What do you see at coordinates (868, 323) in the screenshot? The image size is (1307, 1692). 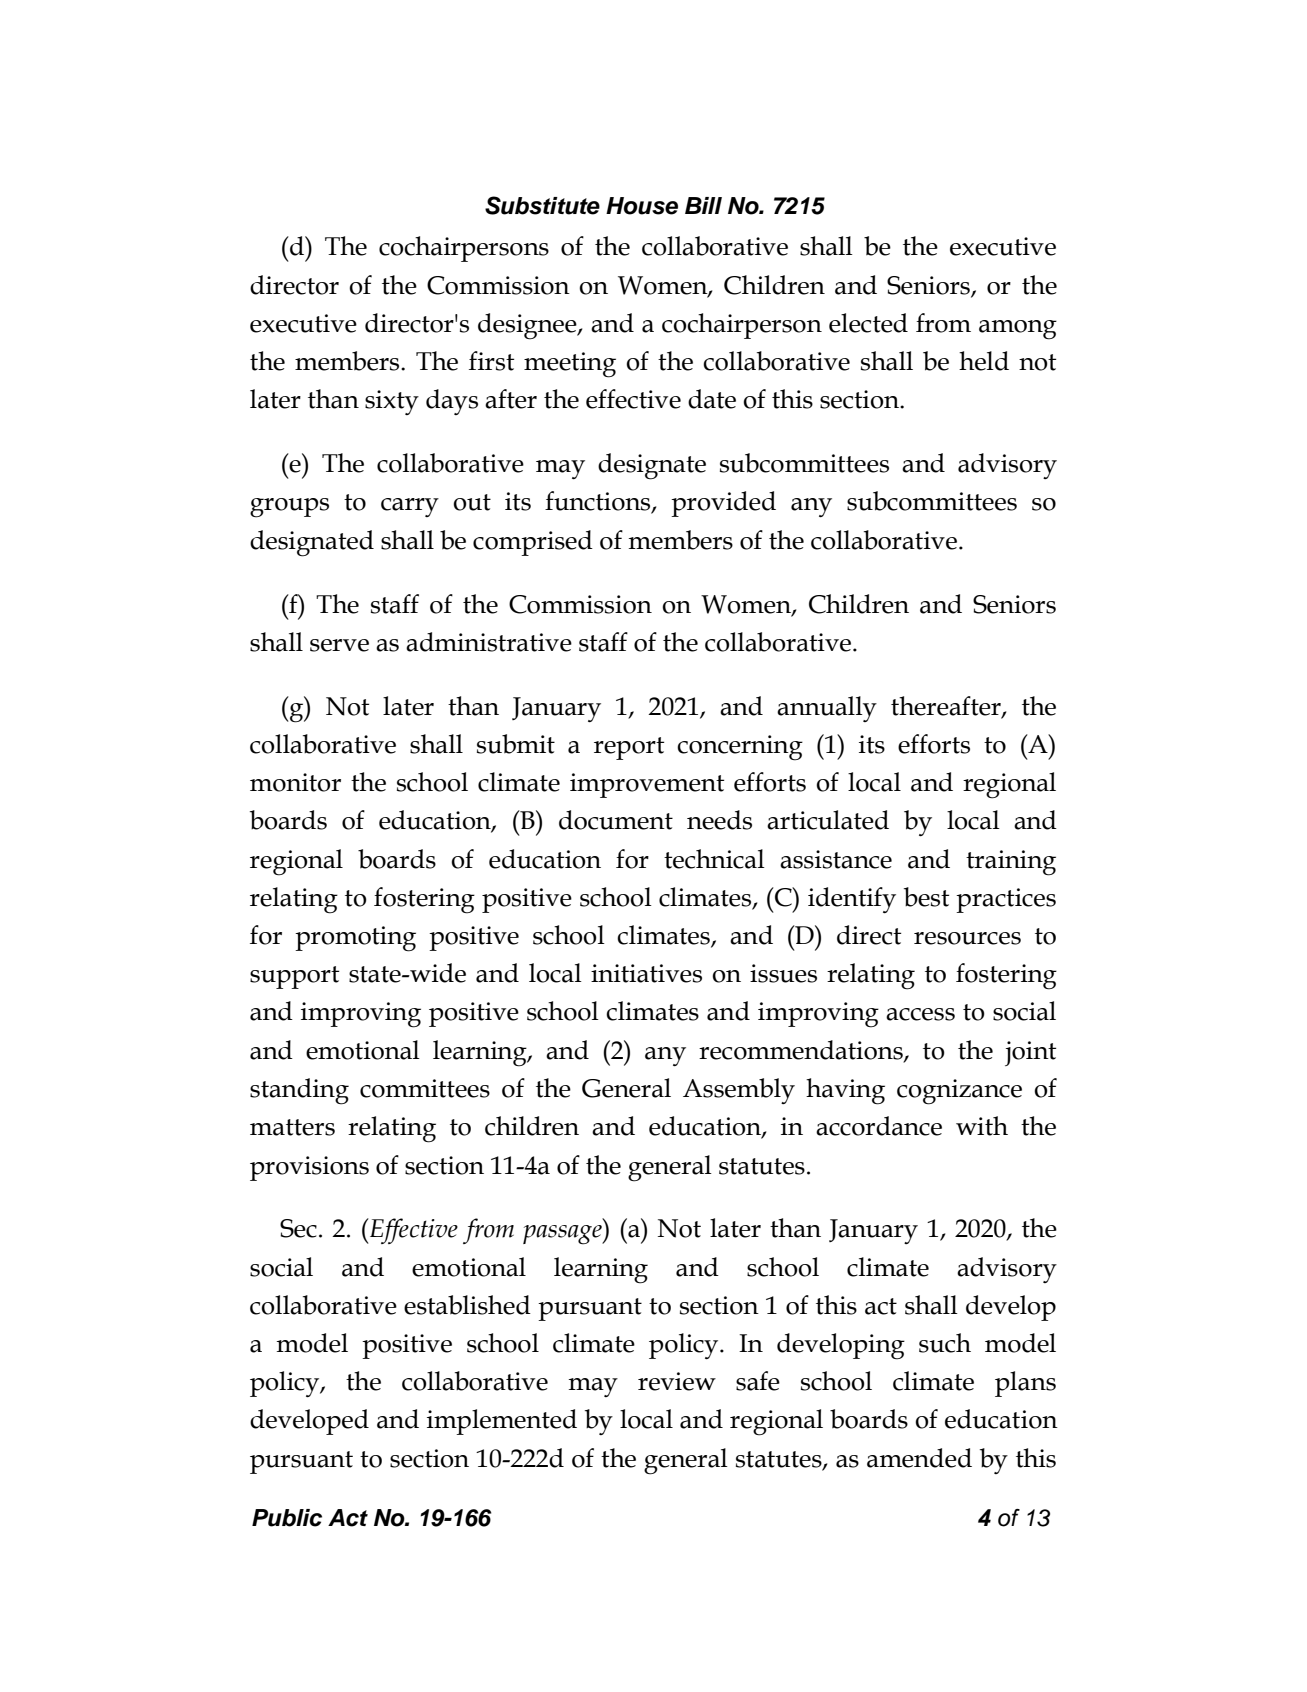 I see `elected` at bounding box center [868, 323].
